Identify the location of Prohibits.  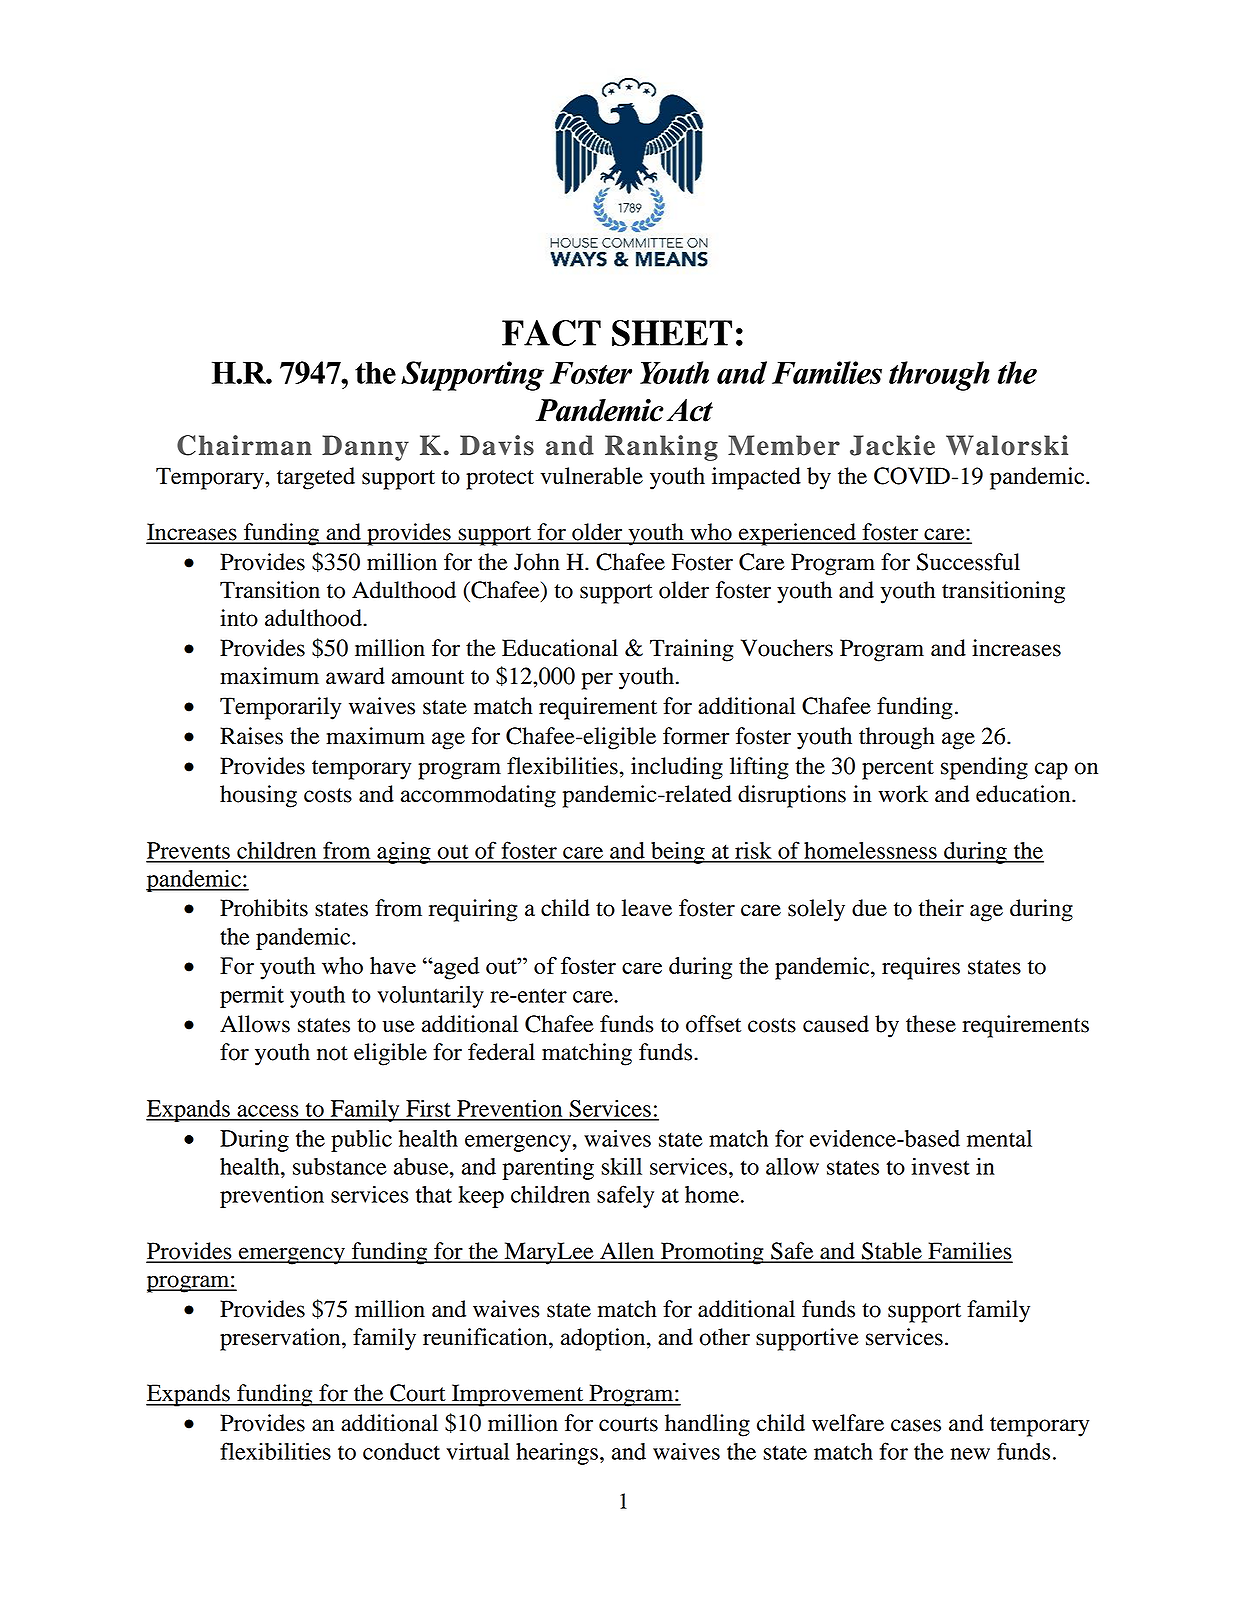
(264, 908).
